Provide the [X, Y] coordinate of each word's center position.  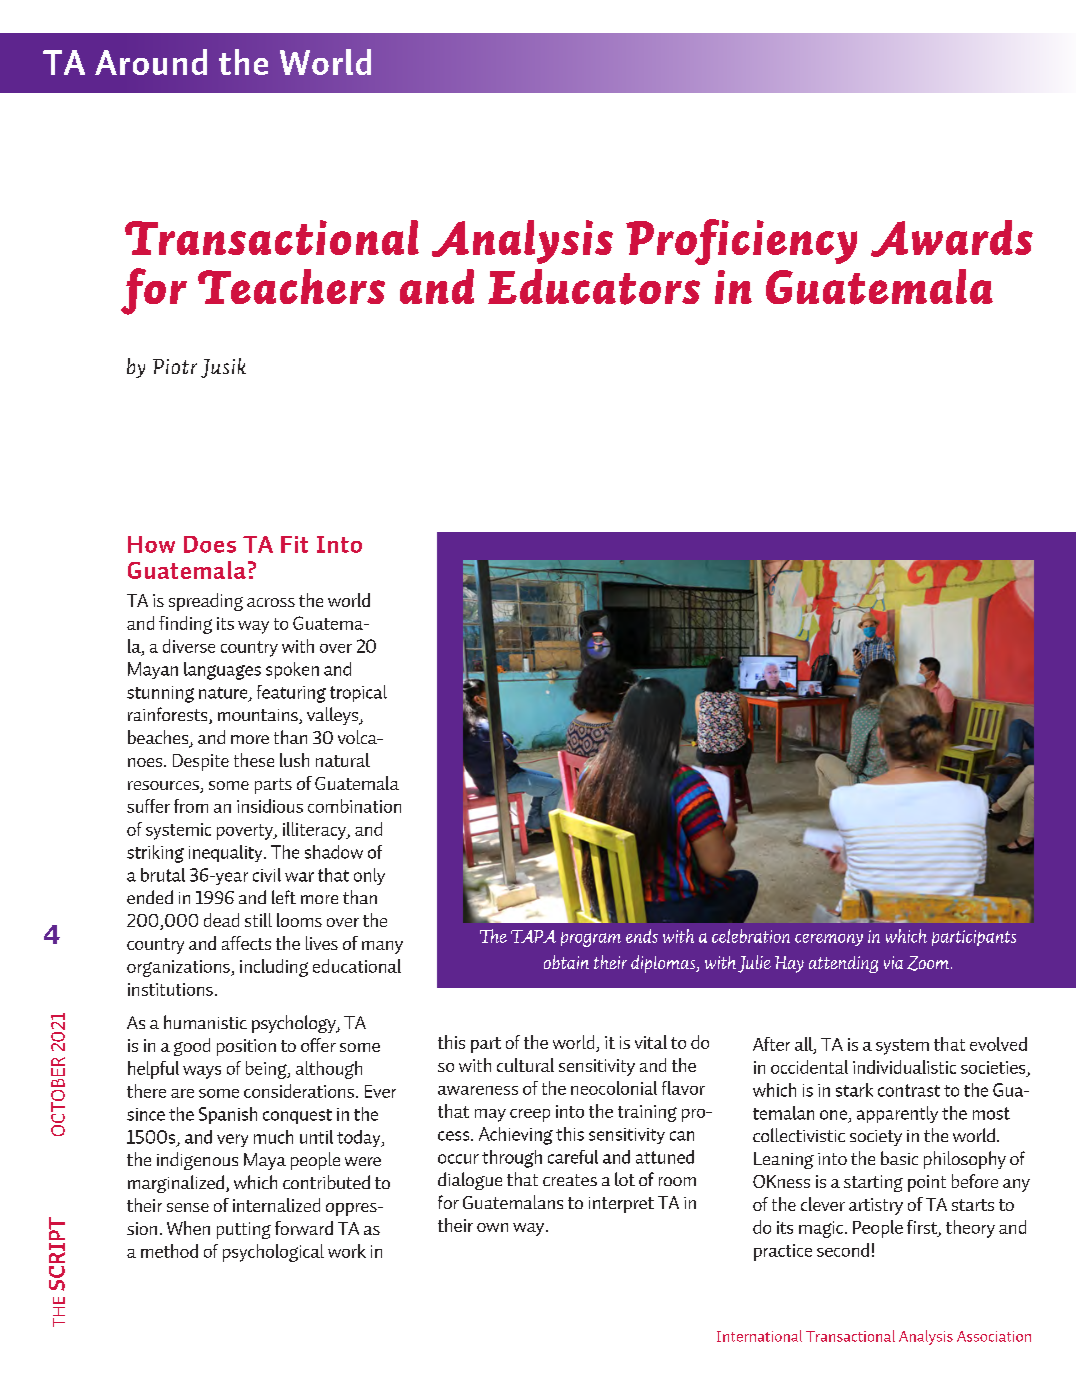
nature [224, 694]
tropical [358, 693]
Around [151, 62]
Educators [594, 287]
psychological [273, 1253]
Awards [952, 238]
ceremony [829, 940]
